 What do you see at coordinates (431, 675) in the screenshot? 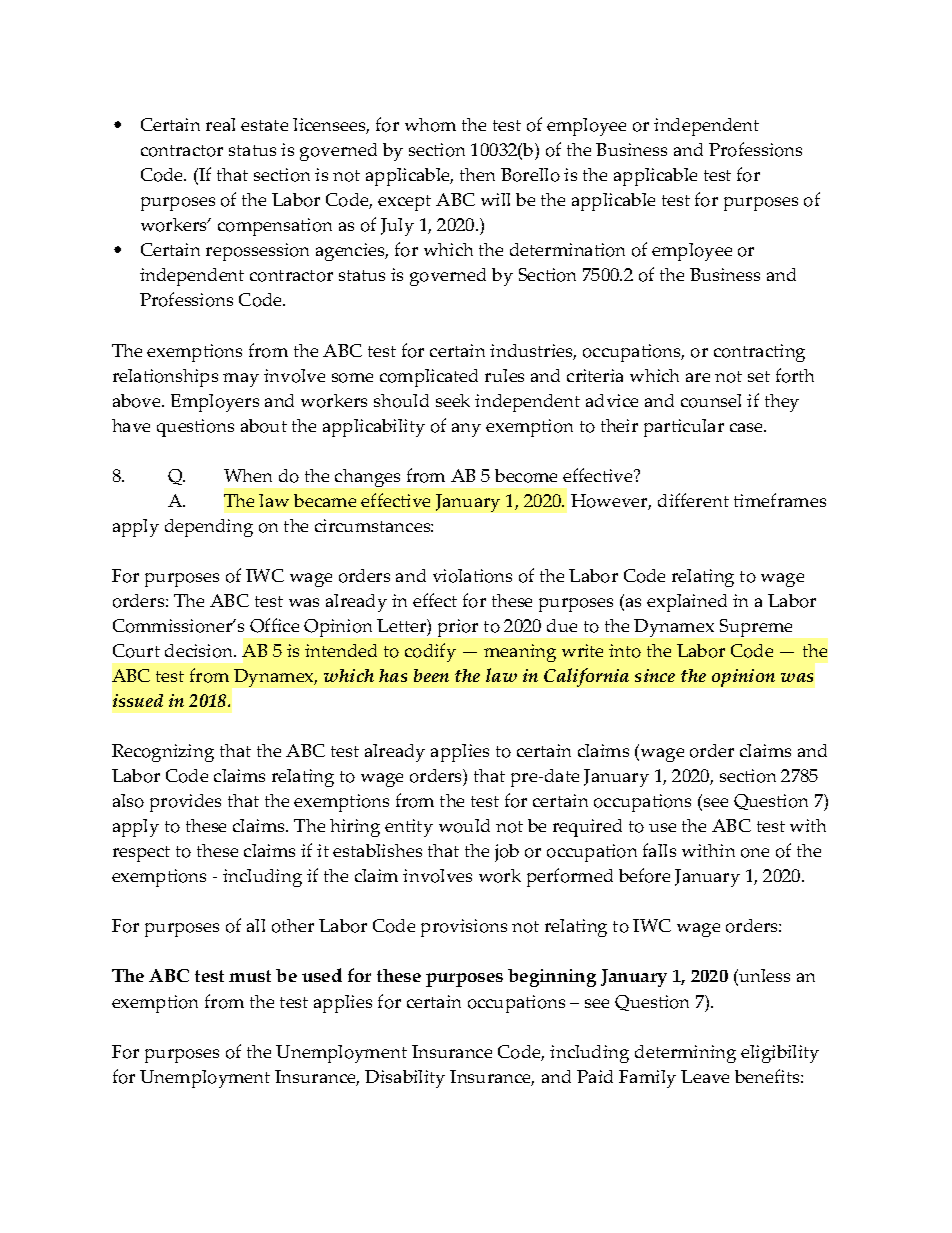
I see `been` at bounding box center [431, 675].
